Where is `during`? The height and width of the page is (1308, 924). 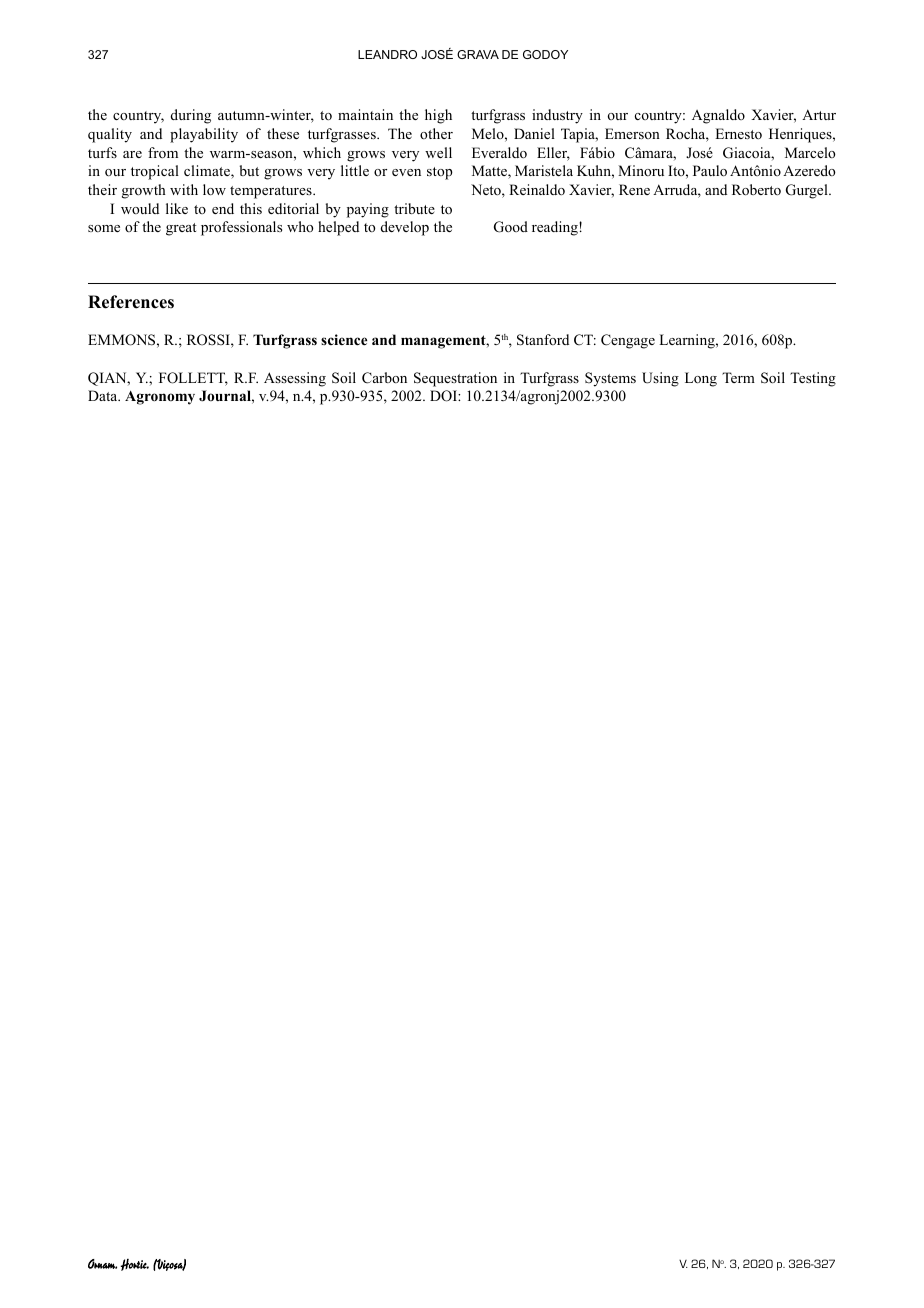 during is located at coordinates (191, 116).
